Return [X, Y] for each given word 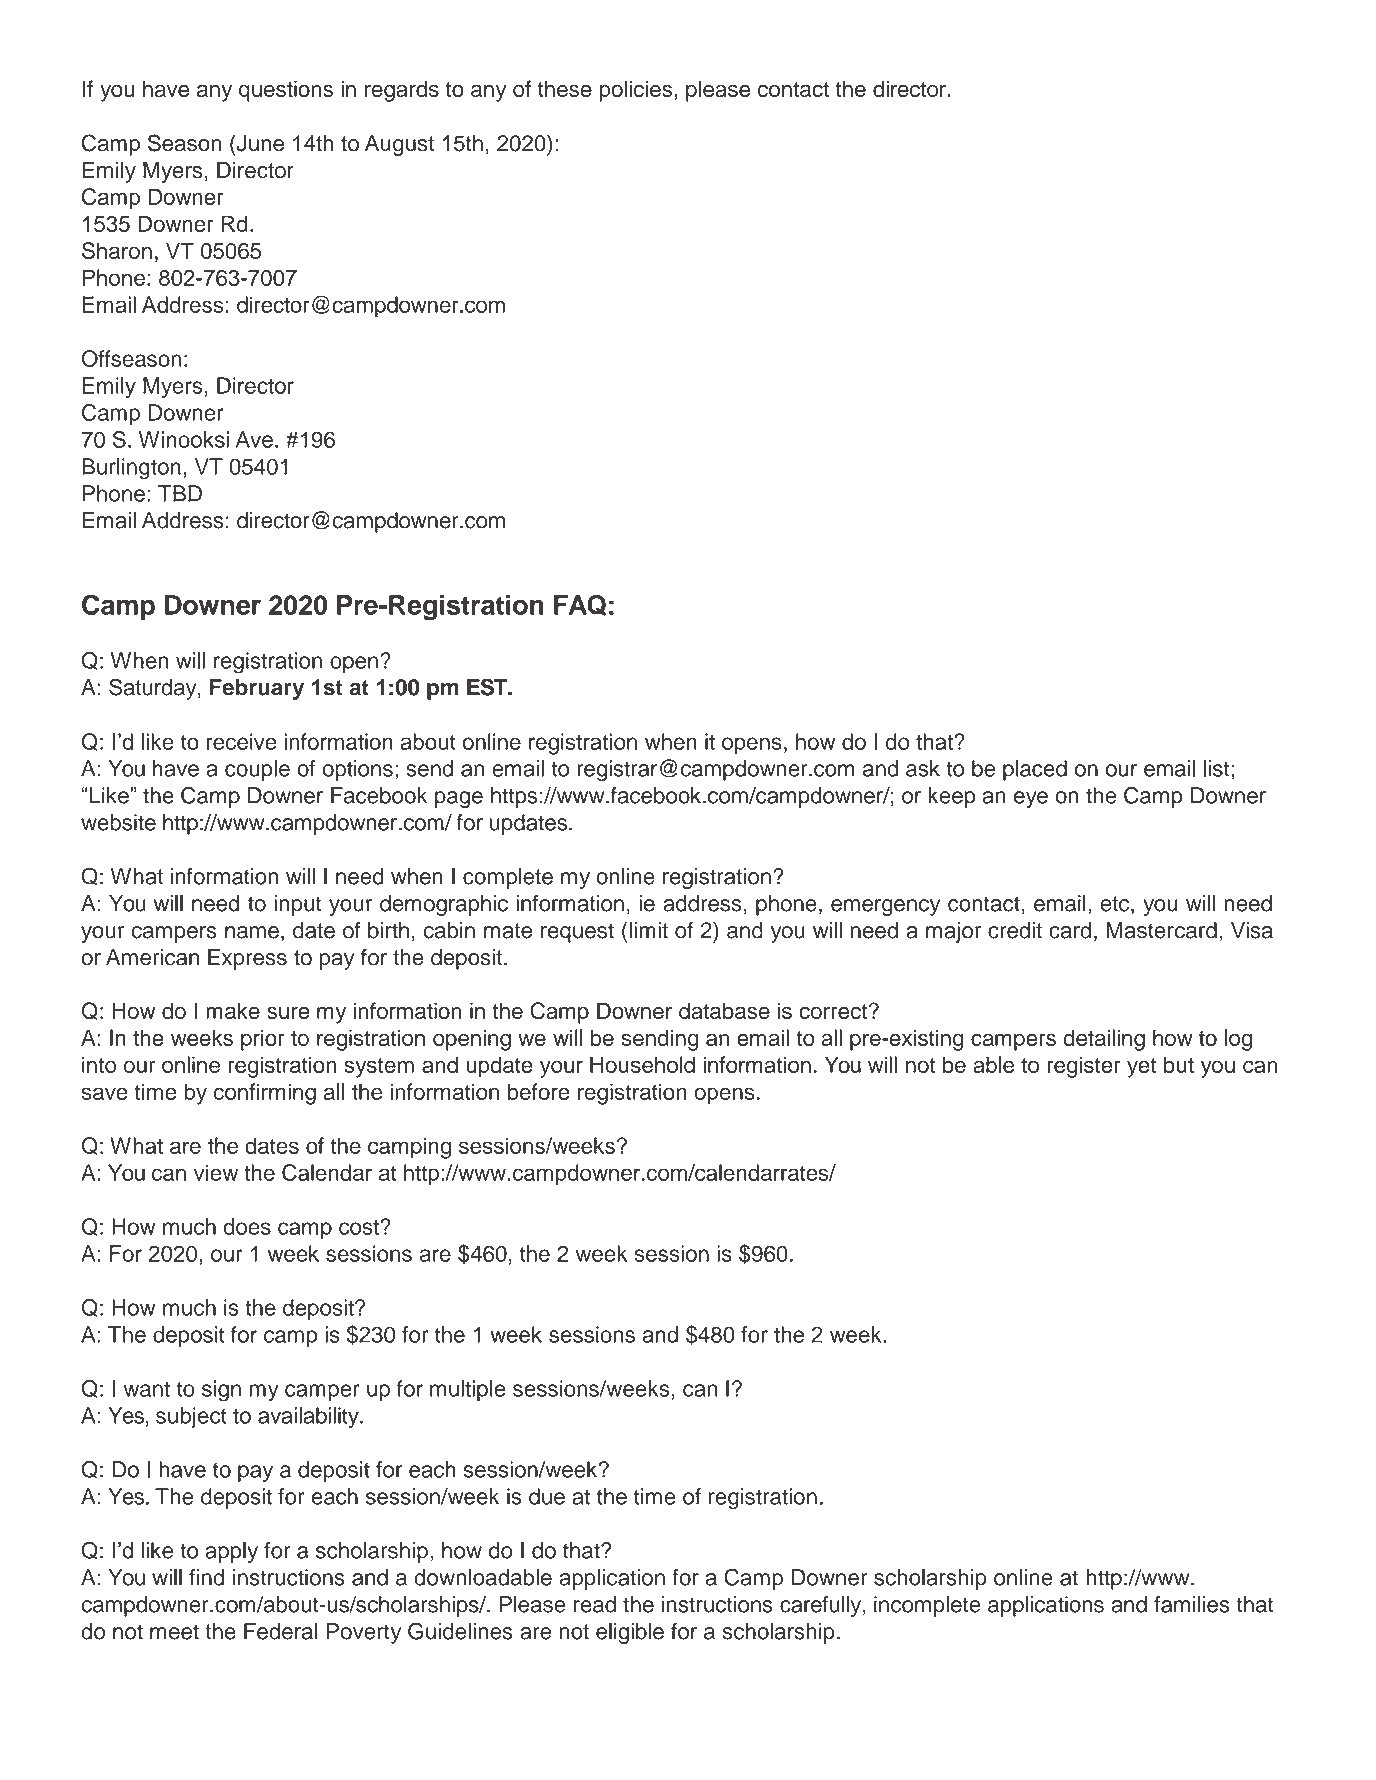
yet [1141, 1068]
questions [286, 91]
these [565, 88]
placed [1035, 770]
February [257, 689]
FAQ [580, 605]
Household [642, 1064]
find [206, 1577]
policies [637, 91]
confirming [265, 1094]
